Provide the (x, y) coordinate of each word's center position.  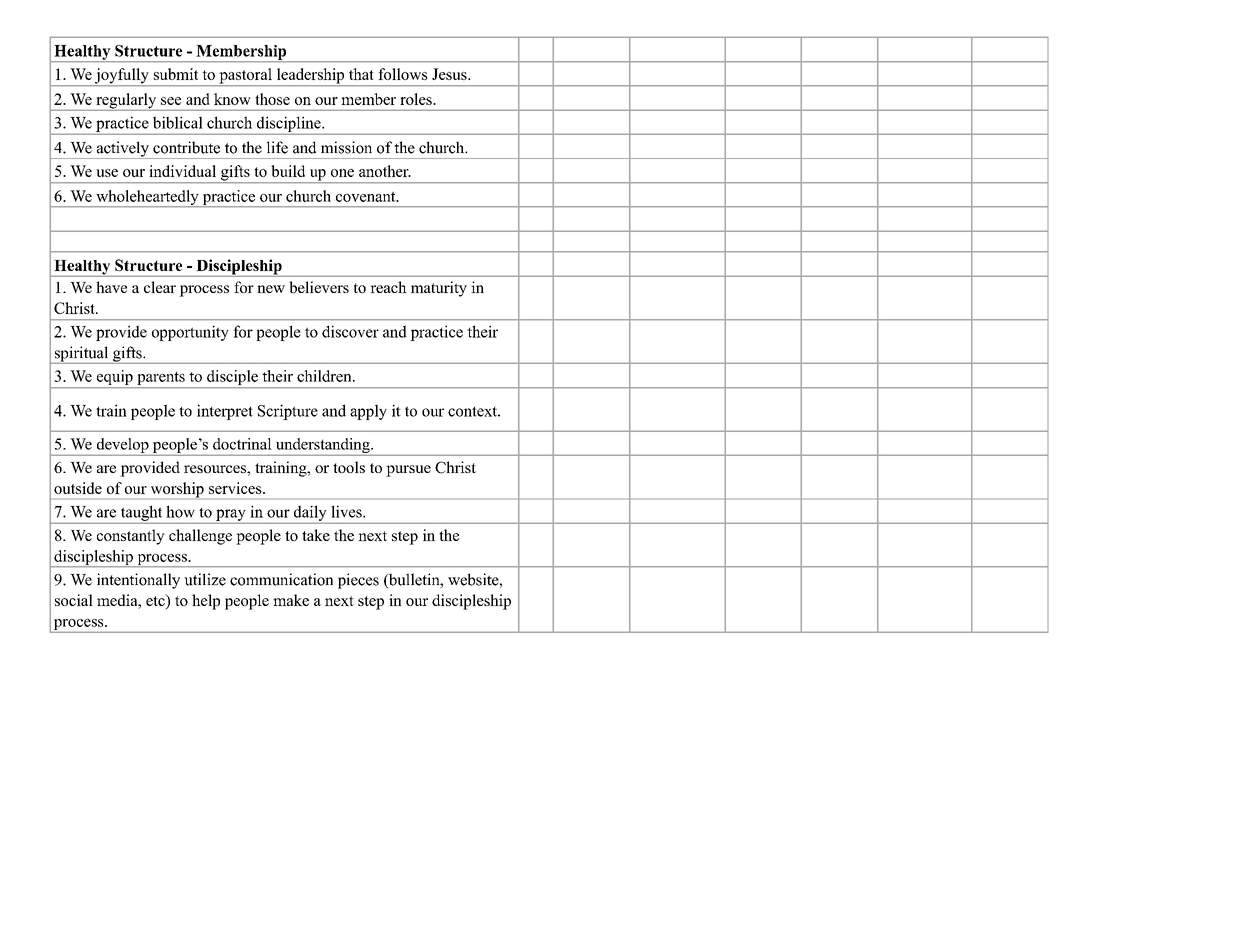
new (271, 289)
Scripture (288, 412)
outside (78, 488)
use (107, 173)
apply (368, 412)
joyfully (122, 77)
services (236, 488)
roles (417, 99)
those (272, 99)
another (385, 171)
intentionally (138, 581)
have (111, 287)
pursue (408, 471)
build (288, 171)
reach (388, 287)
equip (114, 379)
